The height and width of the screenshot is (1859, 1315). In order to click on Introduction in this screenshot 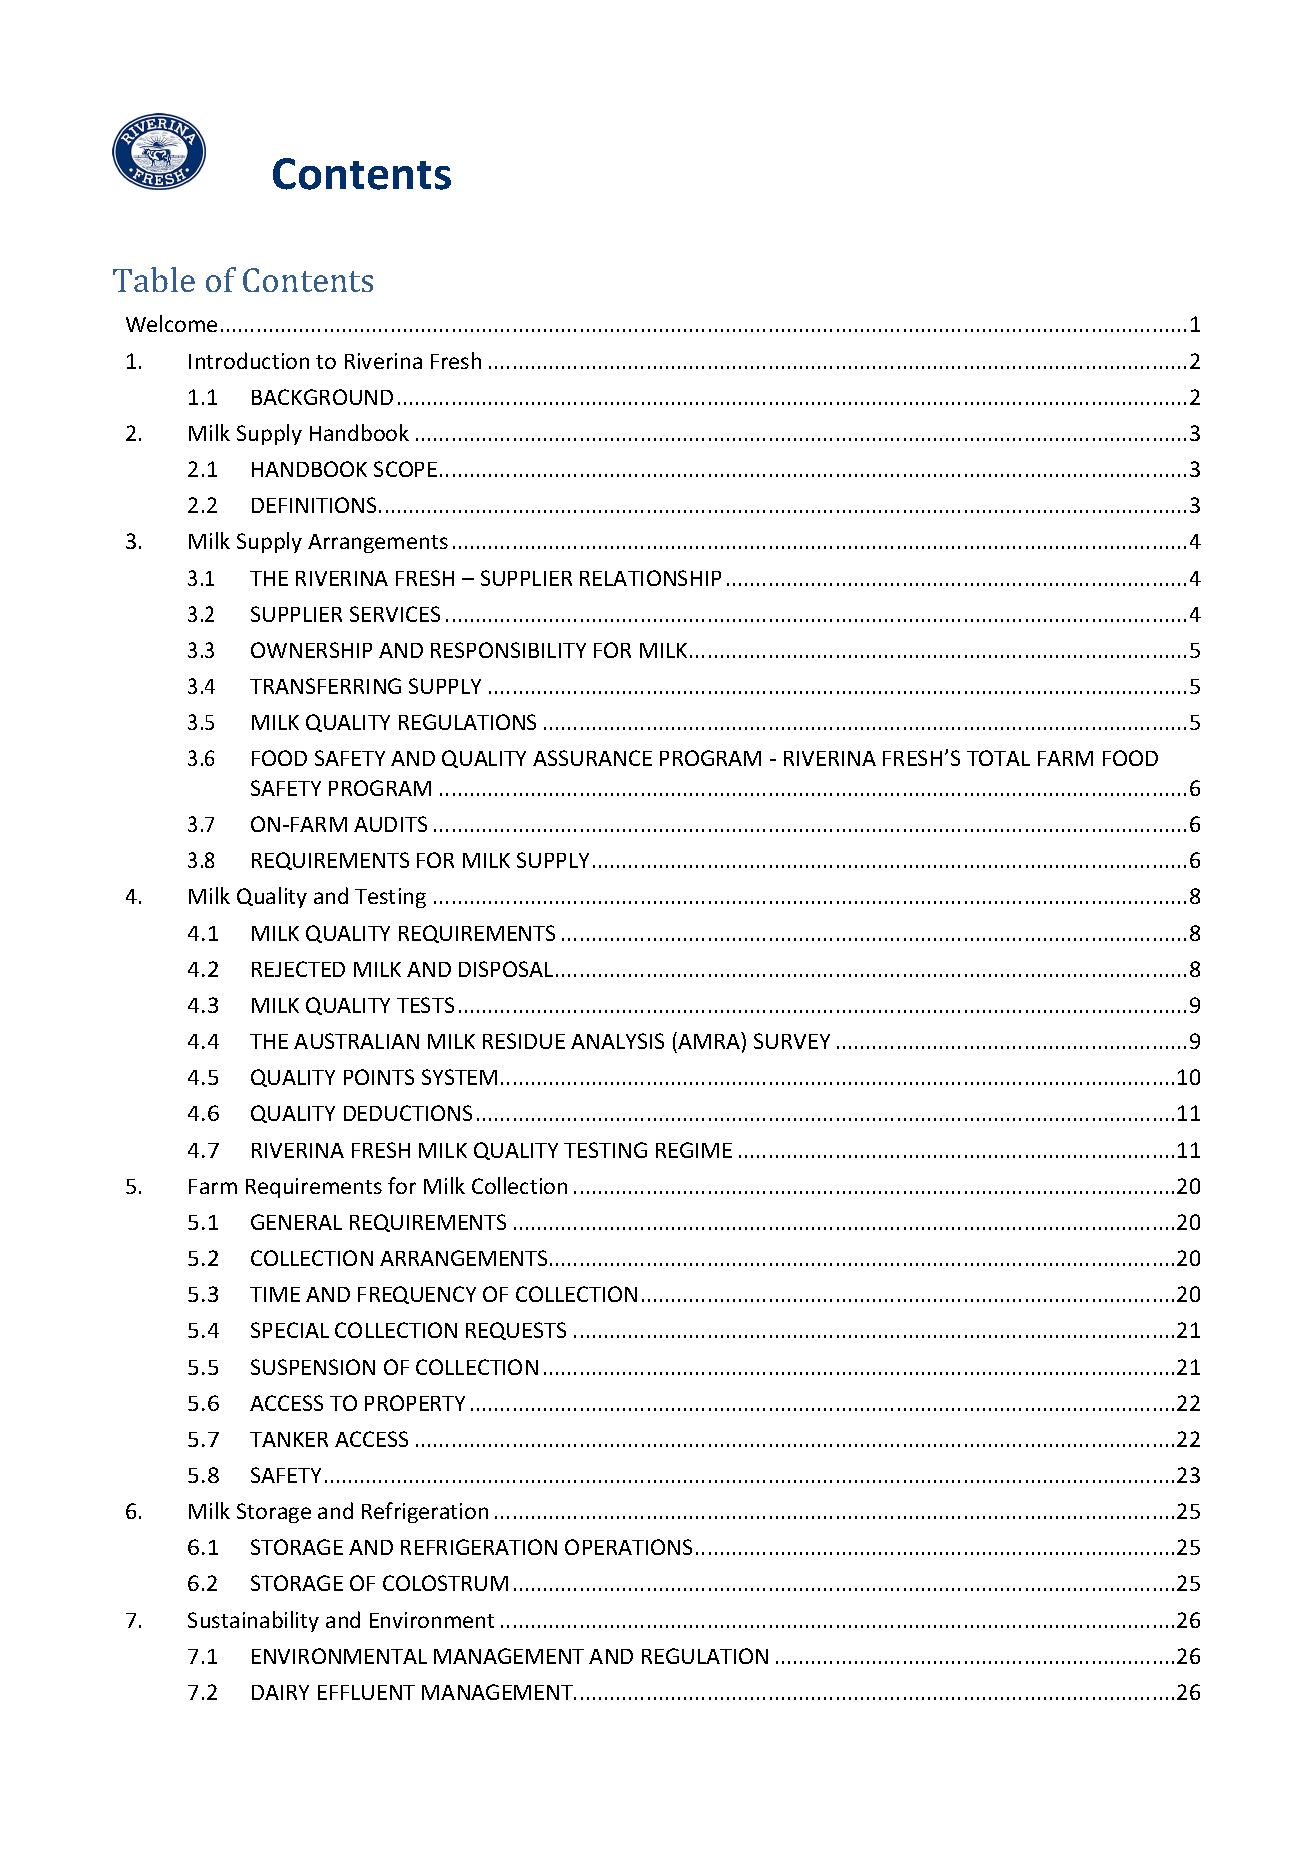, I will do `click(249, 360)`.
